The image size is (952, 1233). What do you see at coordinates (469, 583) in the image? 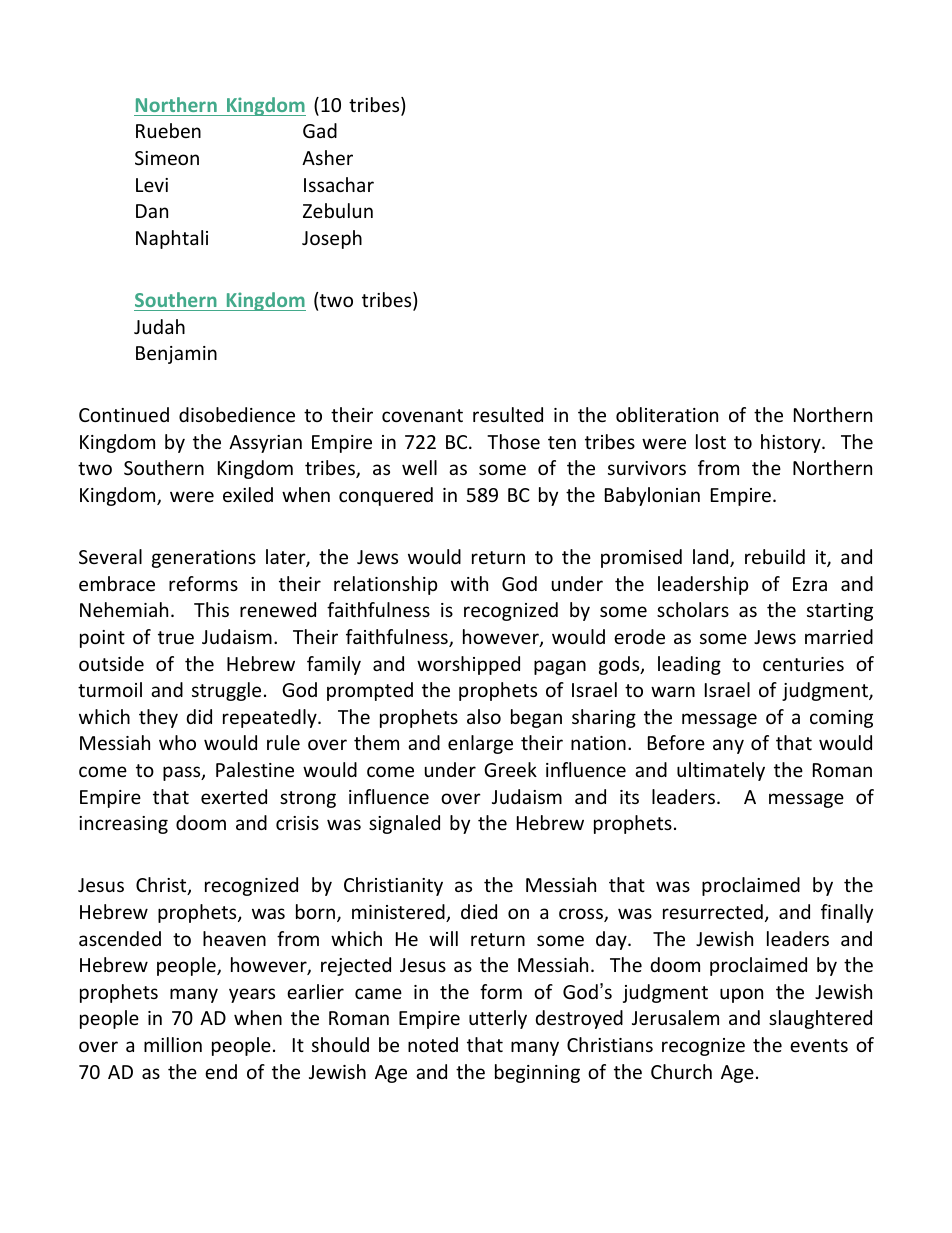
I see `with` at bounding box center [469, 583].
